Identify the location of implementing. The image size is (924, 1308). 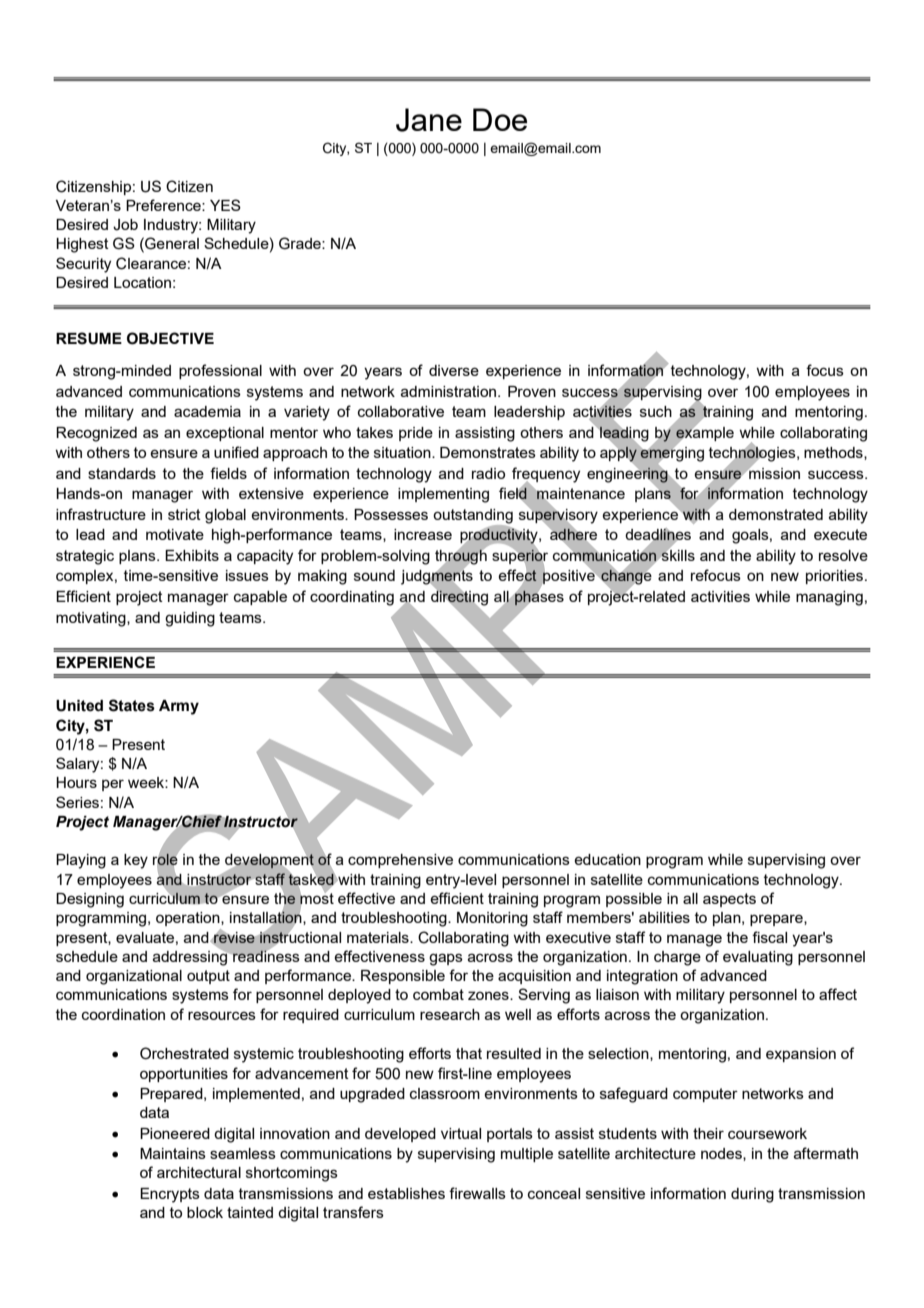
(443, 495).
